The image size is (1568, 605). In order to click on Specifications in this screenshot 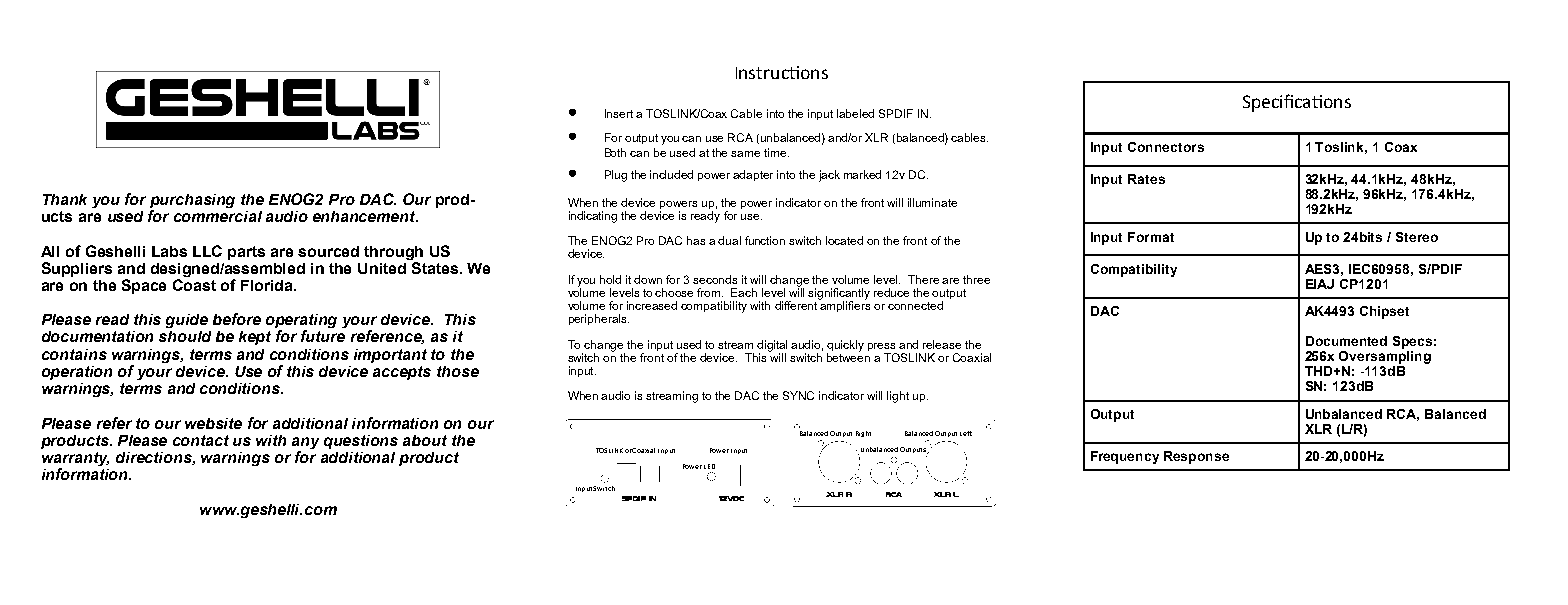, I will do `click(1297, 103)`.
